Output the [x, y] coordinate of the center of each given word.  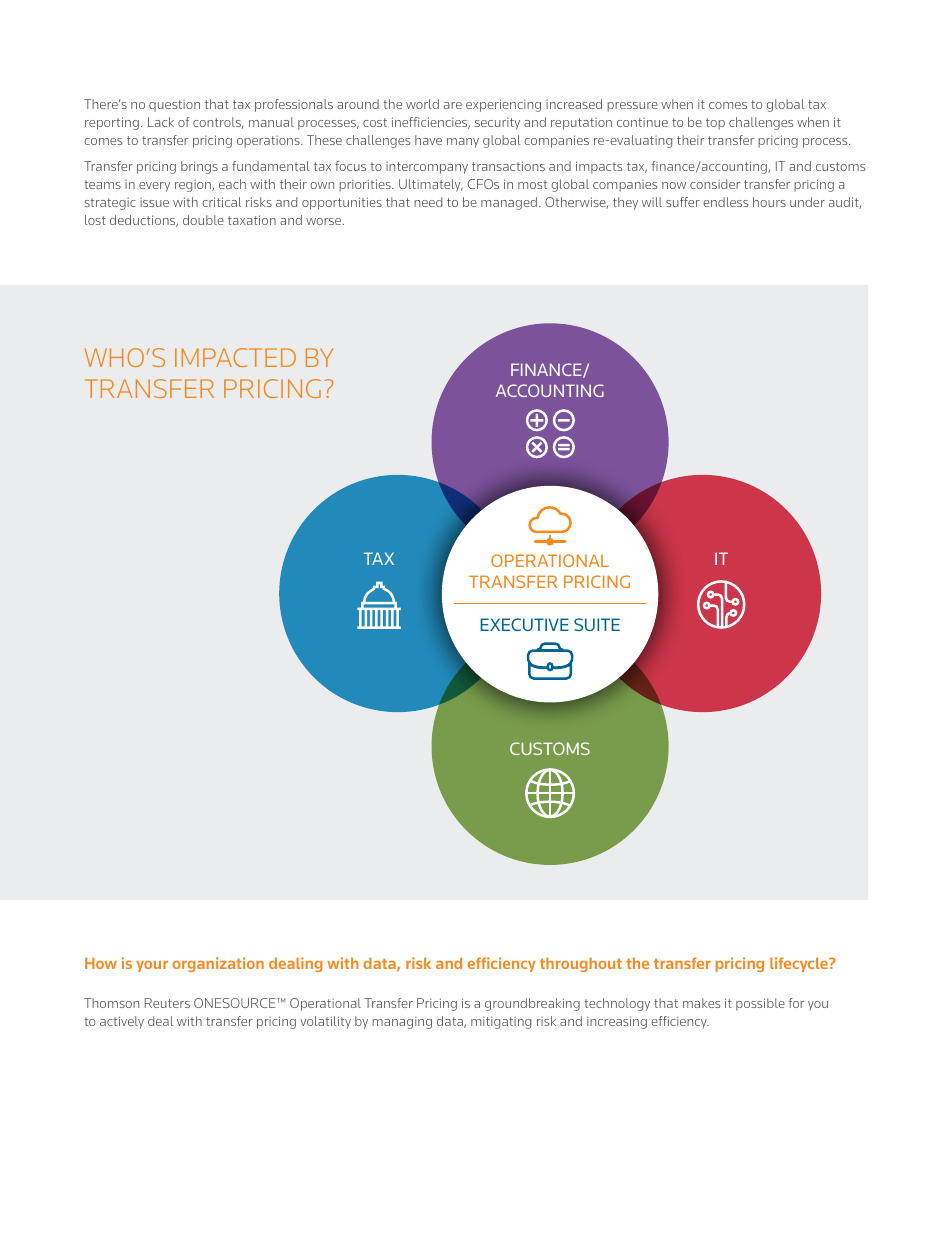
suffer [683, 202]
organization [218, 964]
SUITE [597, 624]
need [428, 202]
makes [702, 1003]
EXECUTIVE [524, 624]
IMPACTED [235, 357]
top [715, 124]
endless [726, 202]
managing [402, 1022]
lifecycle [800, 964]
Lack [161, 122]
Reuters [167, 1003]
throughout [581, 965]
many [463, 143]
